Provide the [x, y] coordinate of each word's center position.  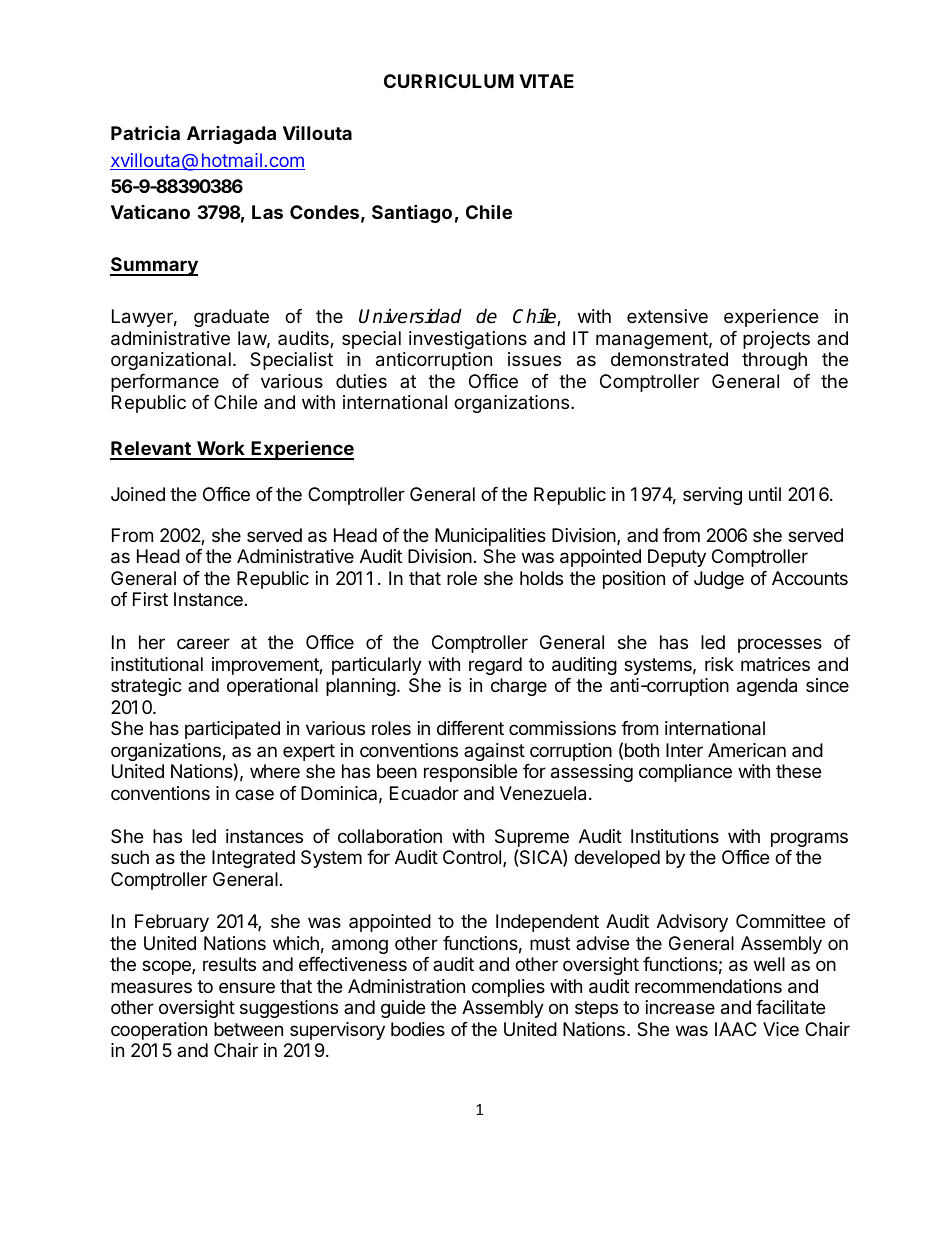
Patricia [145, 132]
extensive [667, 316]
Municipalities [490, 537]
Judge [719, 580]
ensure [247, 987]
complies [508, 988]
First [150, 599]
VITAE [546, 81]
